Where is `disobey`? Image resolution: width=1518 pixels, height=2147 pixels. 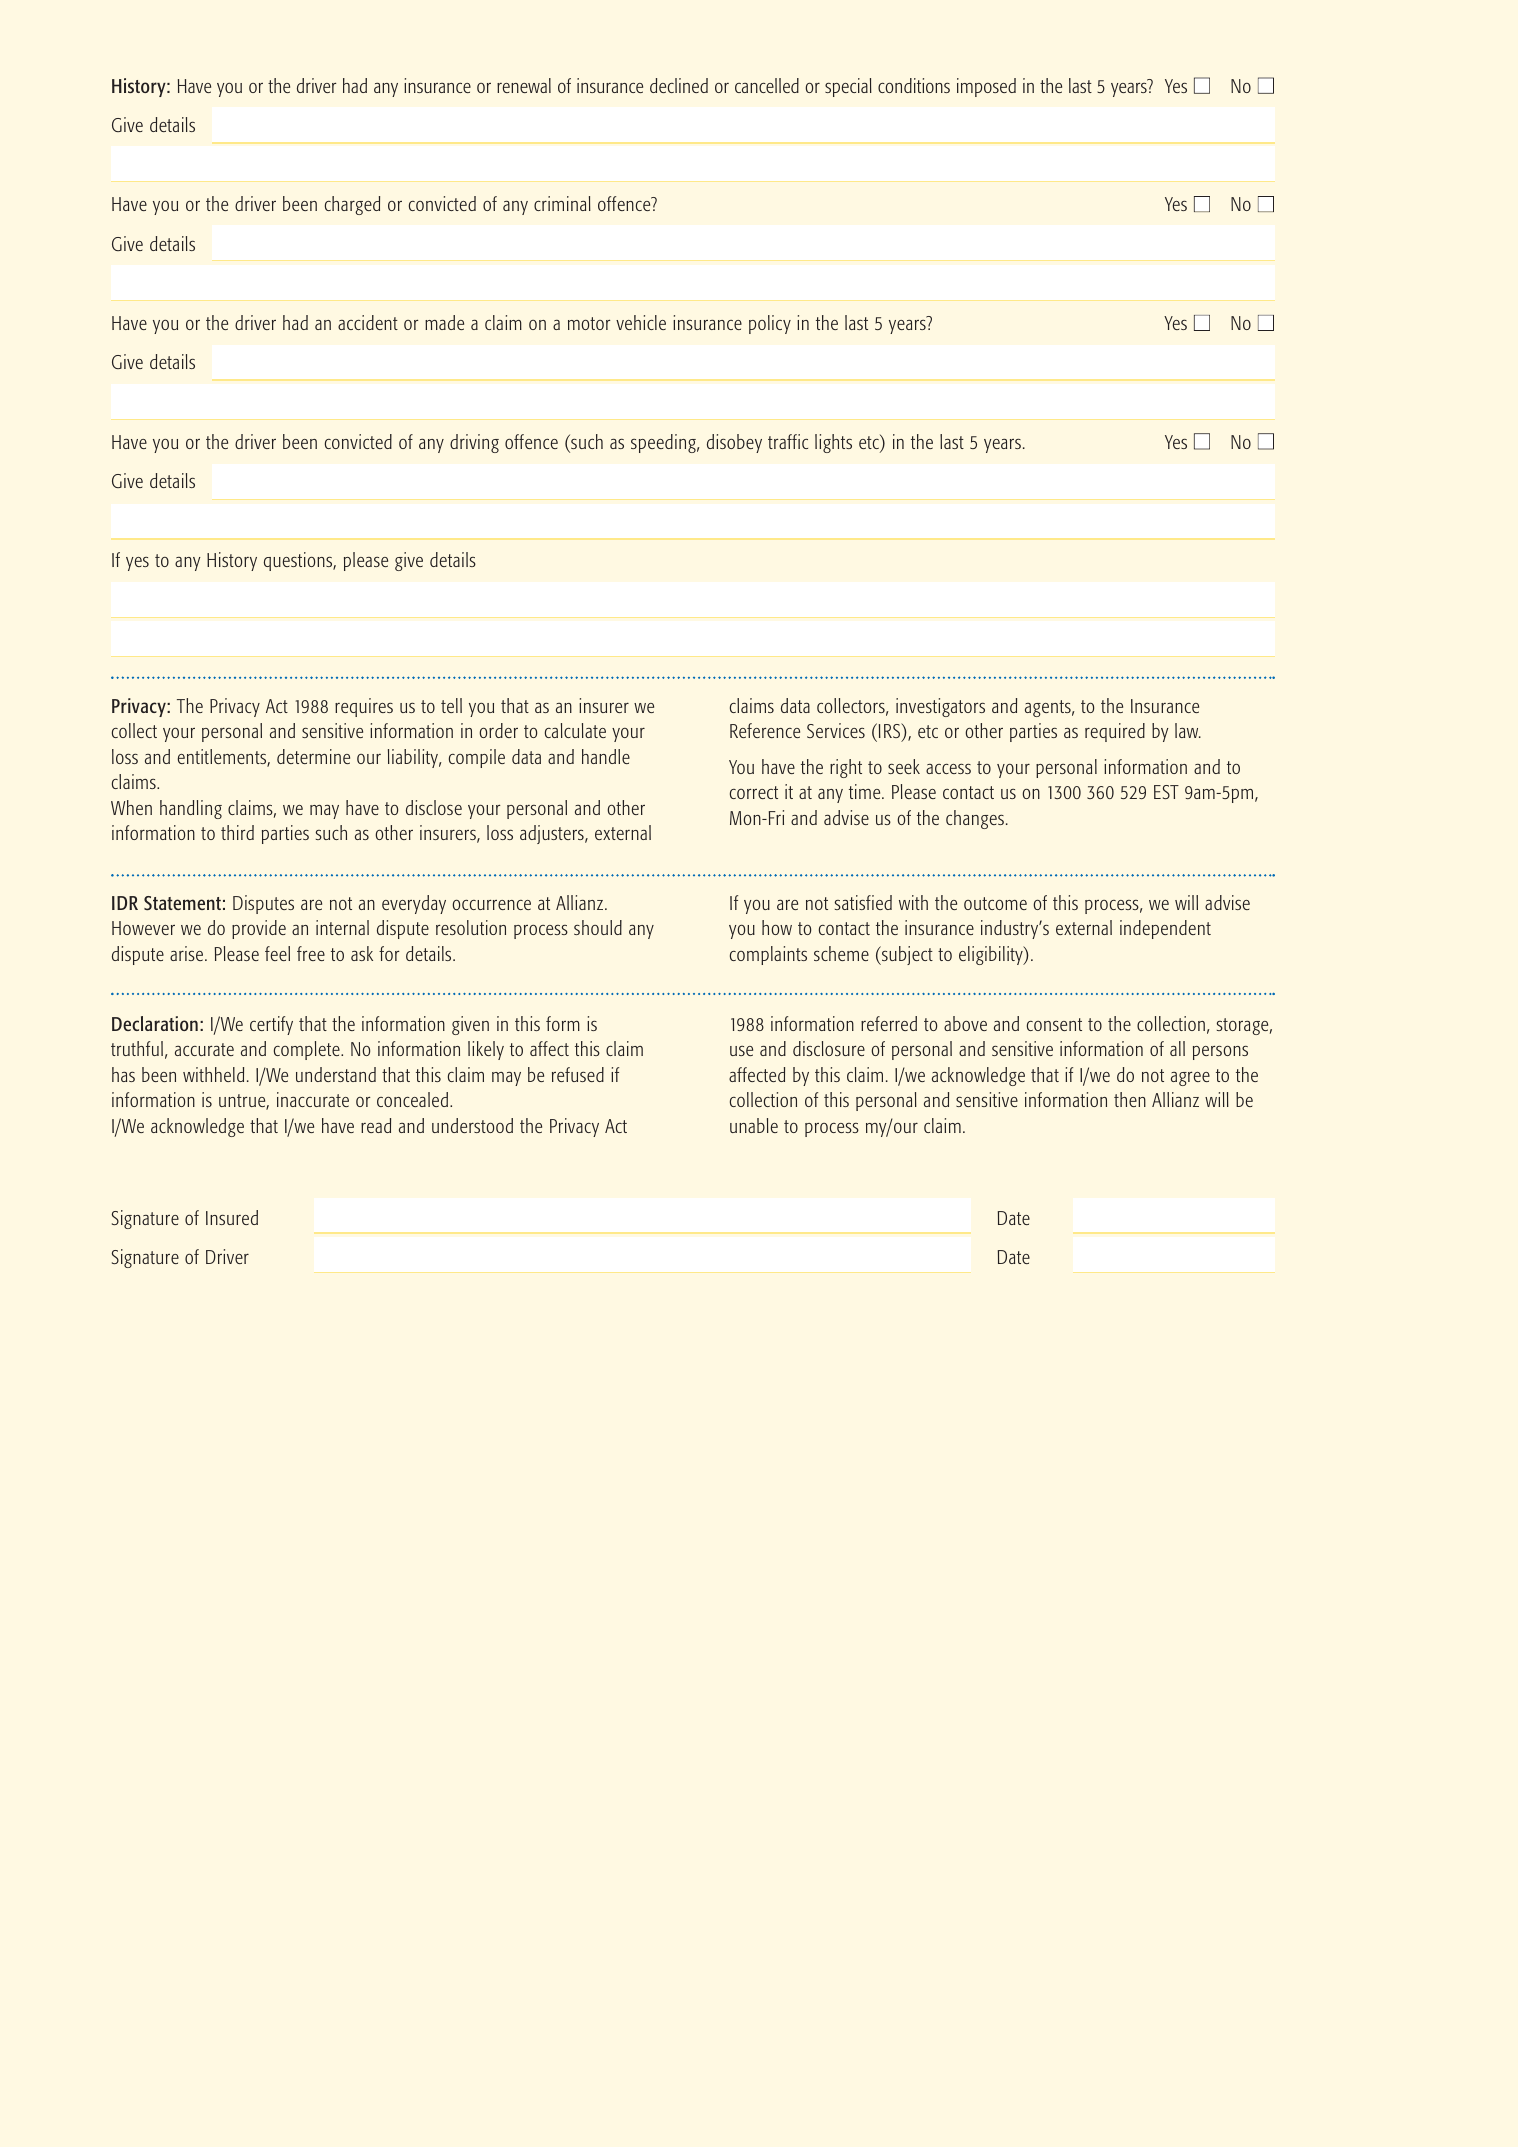 disobey is located at coordinates (734, 443).
